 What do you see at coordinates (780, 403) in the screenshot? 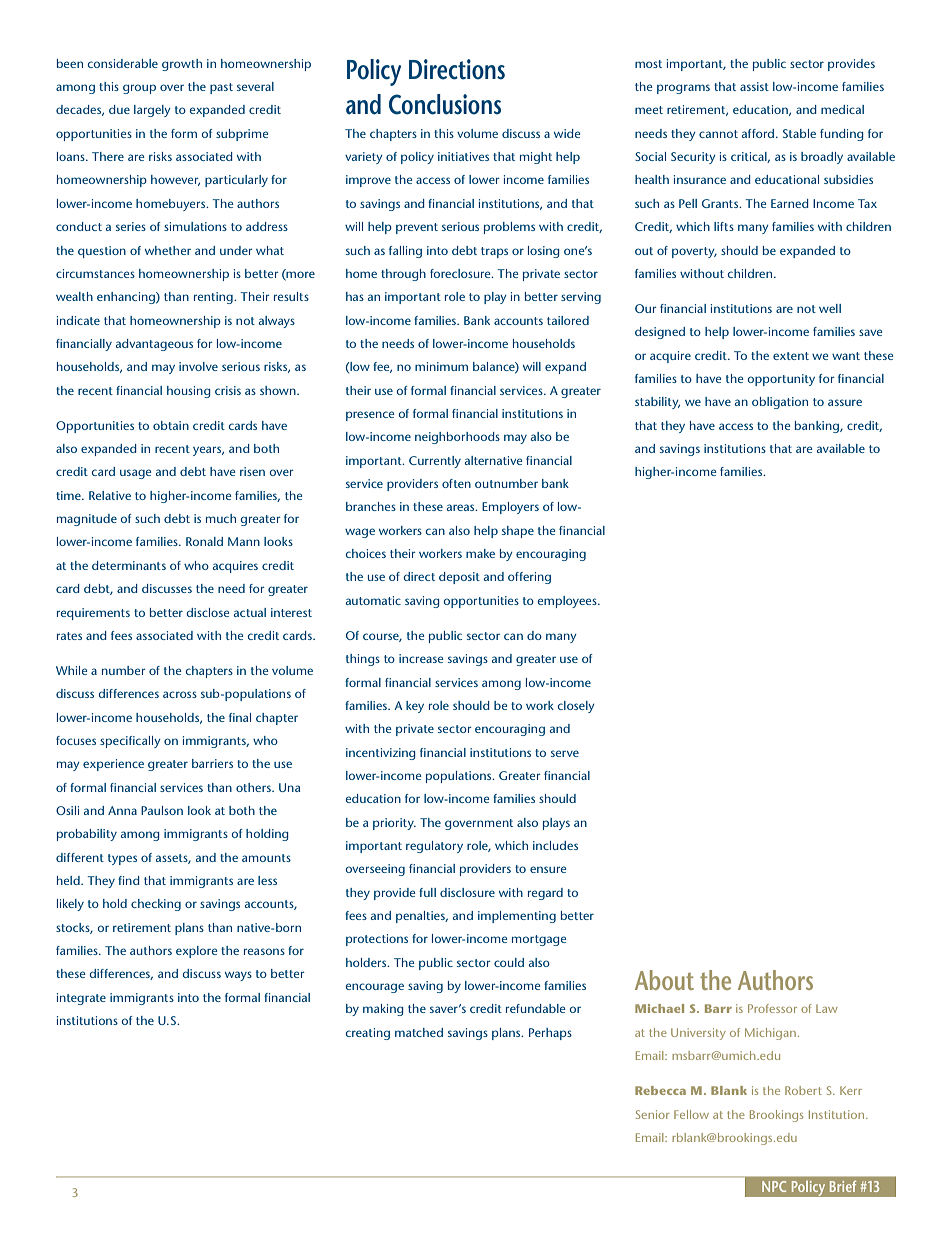
I see `obligation` at bounding box center [780, 403].
